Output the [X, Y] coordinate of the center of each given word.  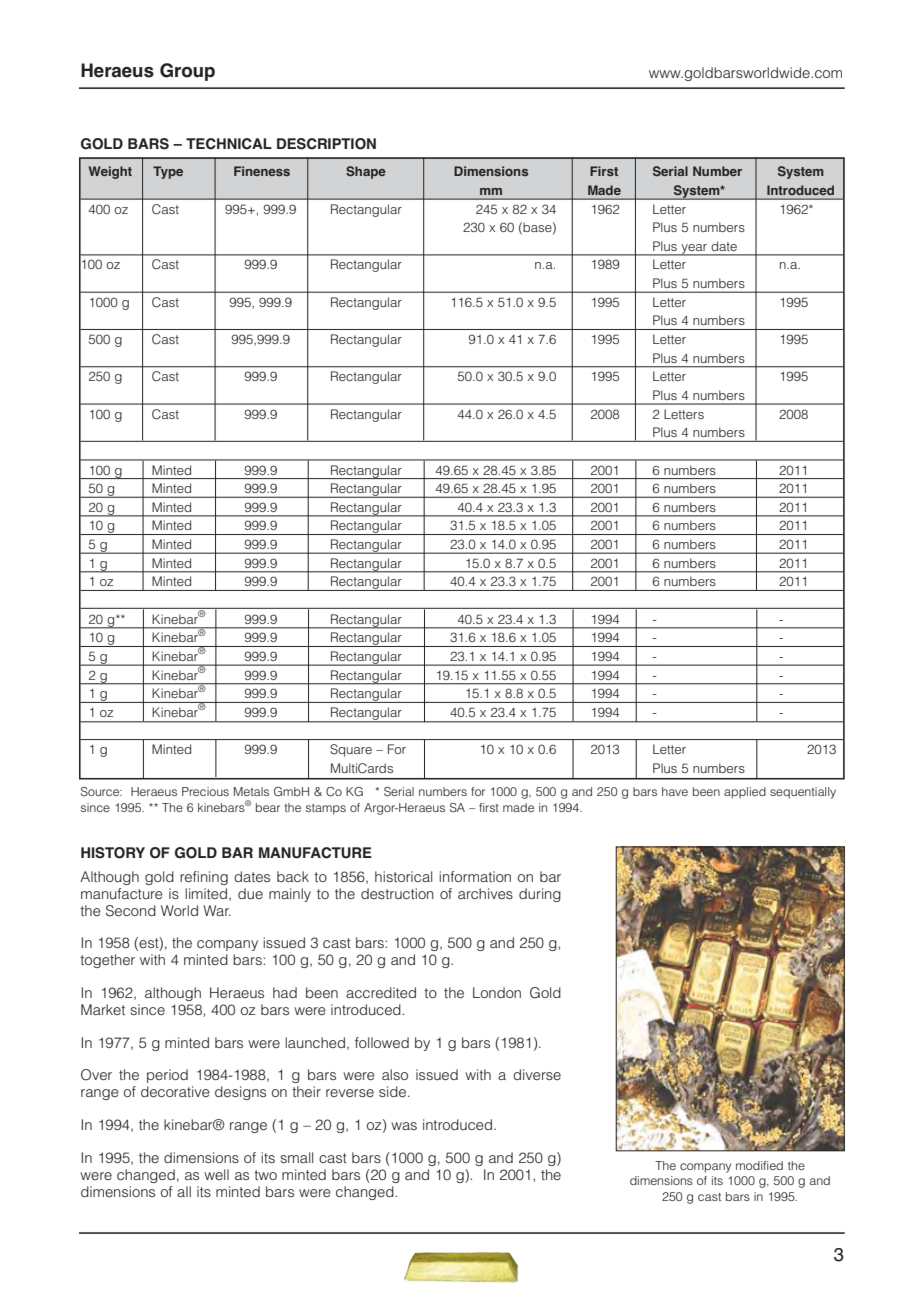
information [475, 876]
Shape [366, 172]
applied [745, 793]
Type [168, 172]
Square [351, 750]
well [216, 1174]
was [404, 1126]
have [675, 791]
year [694, 250]
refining [204, 878]
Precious [205, 791]
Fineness [262, 171]
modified [759, 1165]
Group [187, 72]
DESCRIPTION [326, 144]
